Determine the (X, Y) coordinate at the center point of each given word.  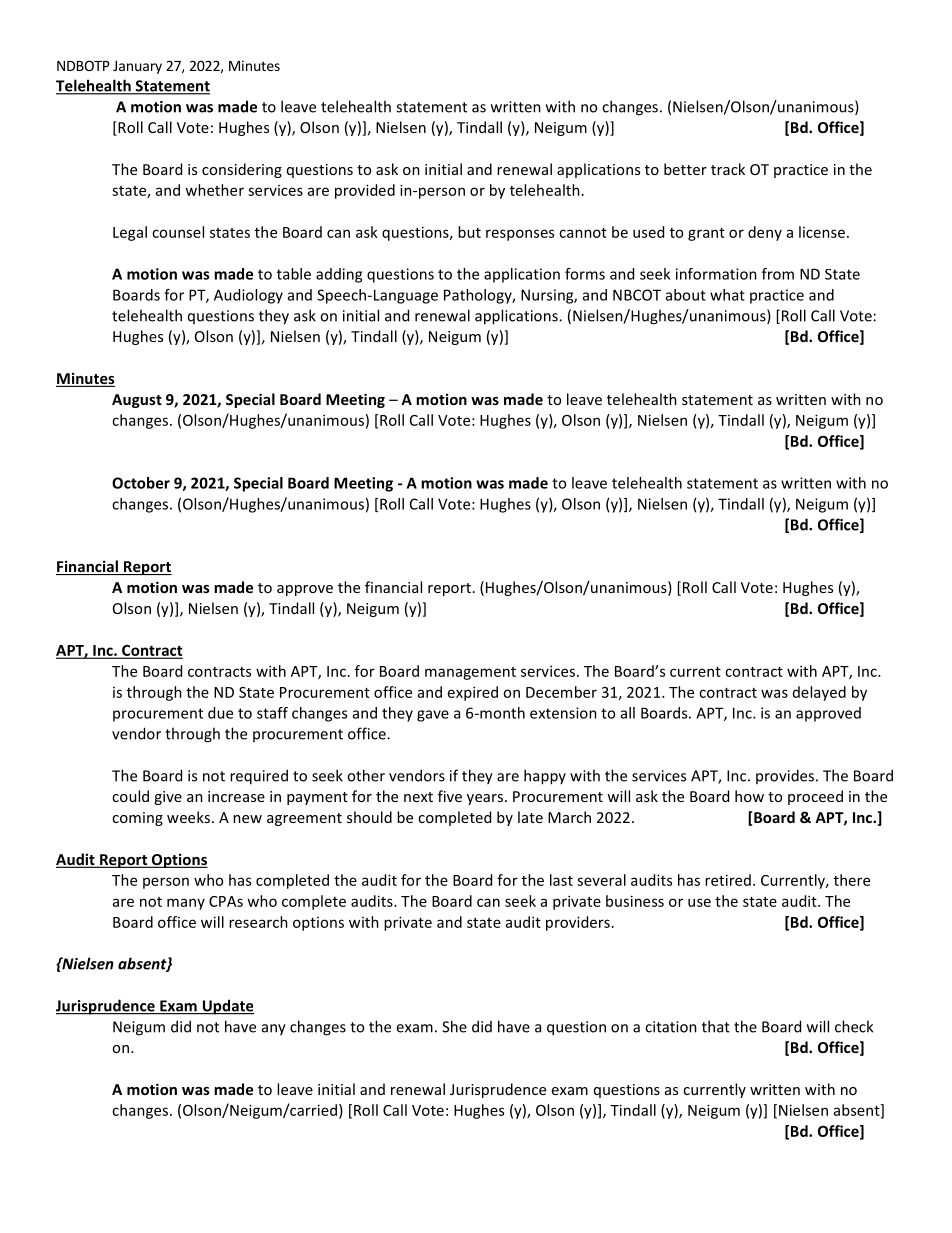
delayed (819, 693)
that (716, 1026)
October (141, 483)
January (137, 67)
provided (365, 191)
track (728, 169)
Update (227, 1007)
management (470, 673)
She (454, 1026)
